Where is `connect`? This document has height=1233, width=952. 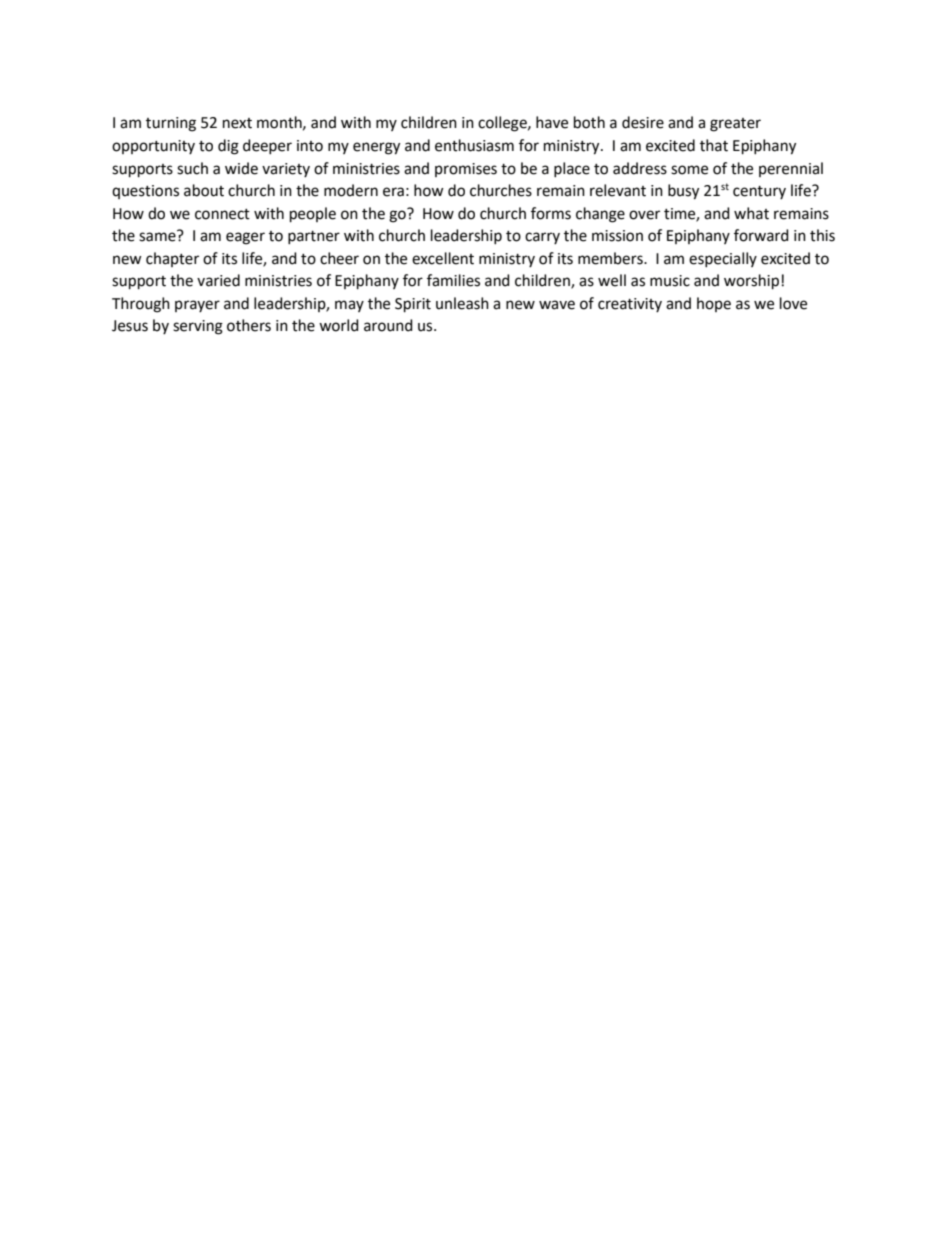
connect is located at coordinates (222, 214).
